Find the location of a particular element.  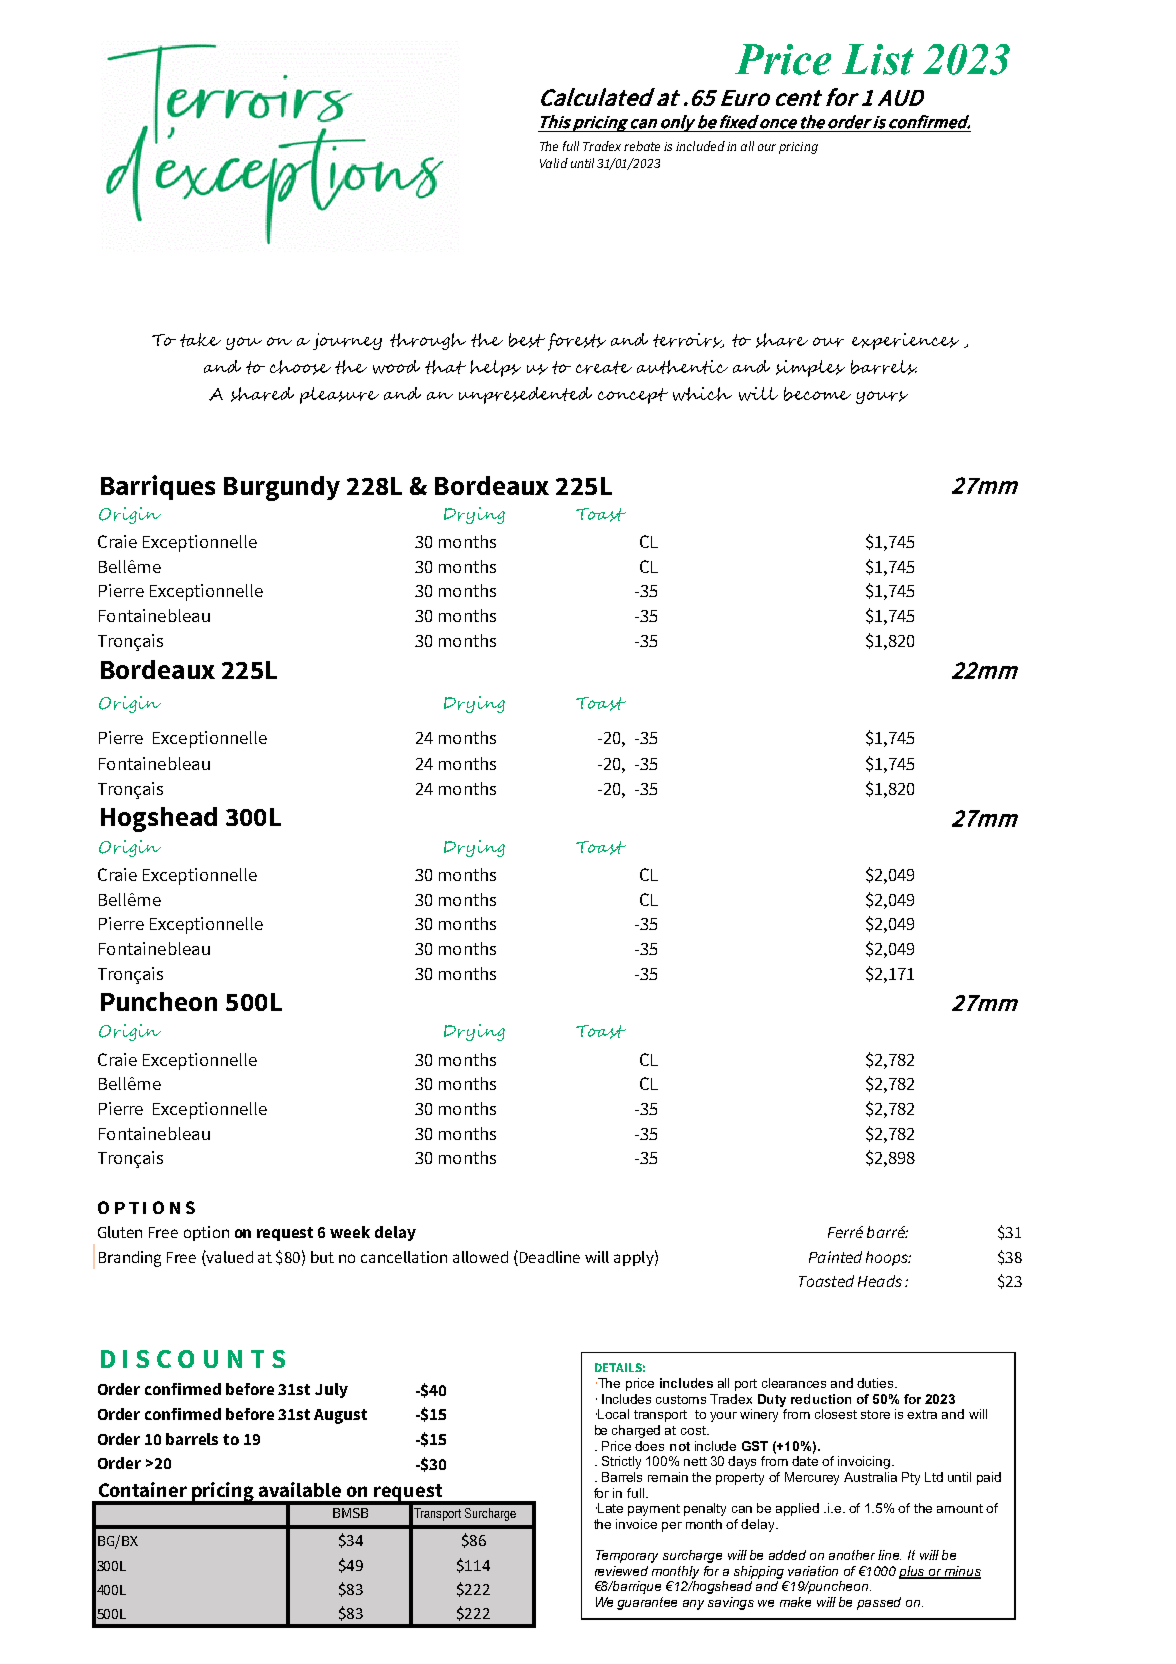

Burgundy is located at coordinates (282, 488).
